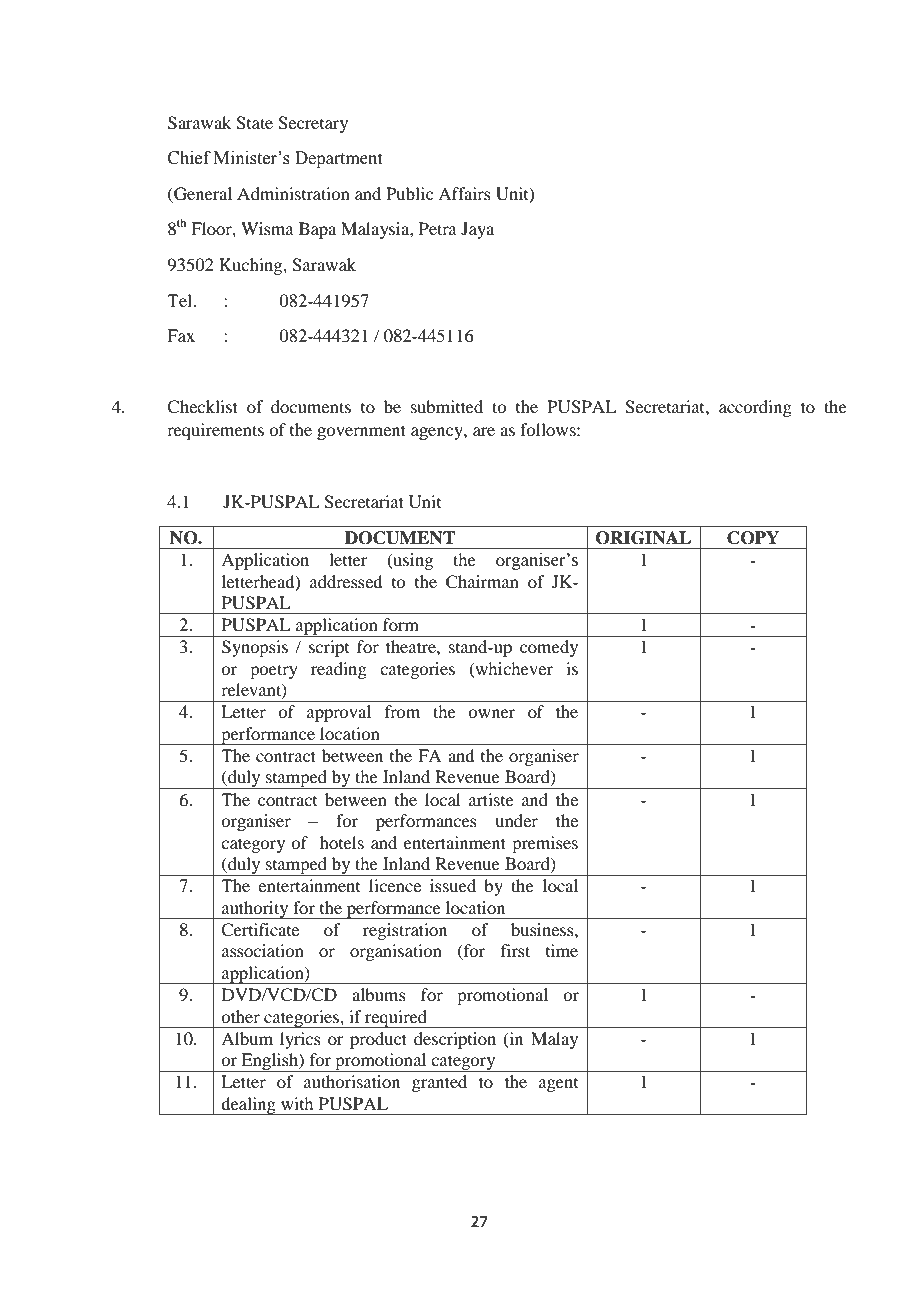 Image resolution: width=924 pixels, height=1308 pixels. Describe the element at coordinates (255, 648) in the screenshot. I see `Synopsis` at that location.
